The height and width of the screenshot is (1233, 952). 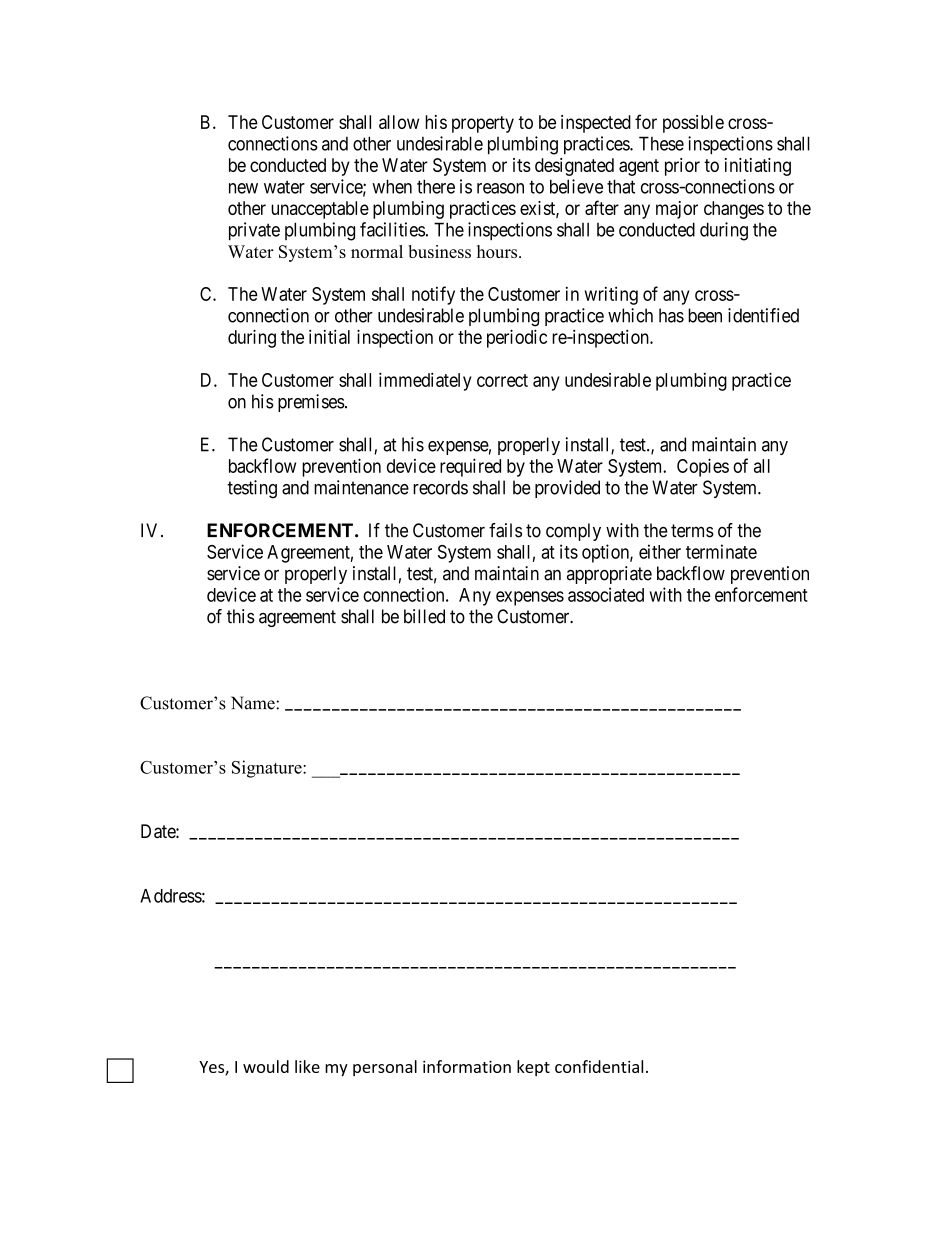 What do you see at coordinates (703, 467) in the screenshot?
I see `Copies` at bounding box center [703, 467].
